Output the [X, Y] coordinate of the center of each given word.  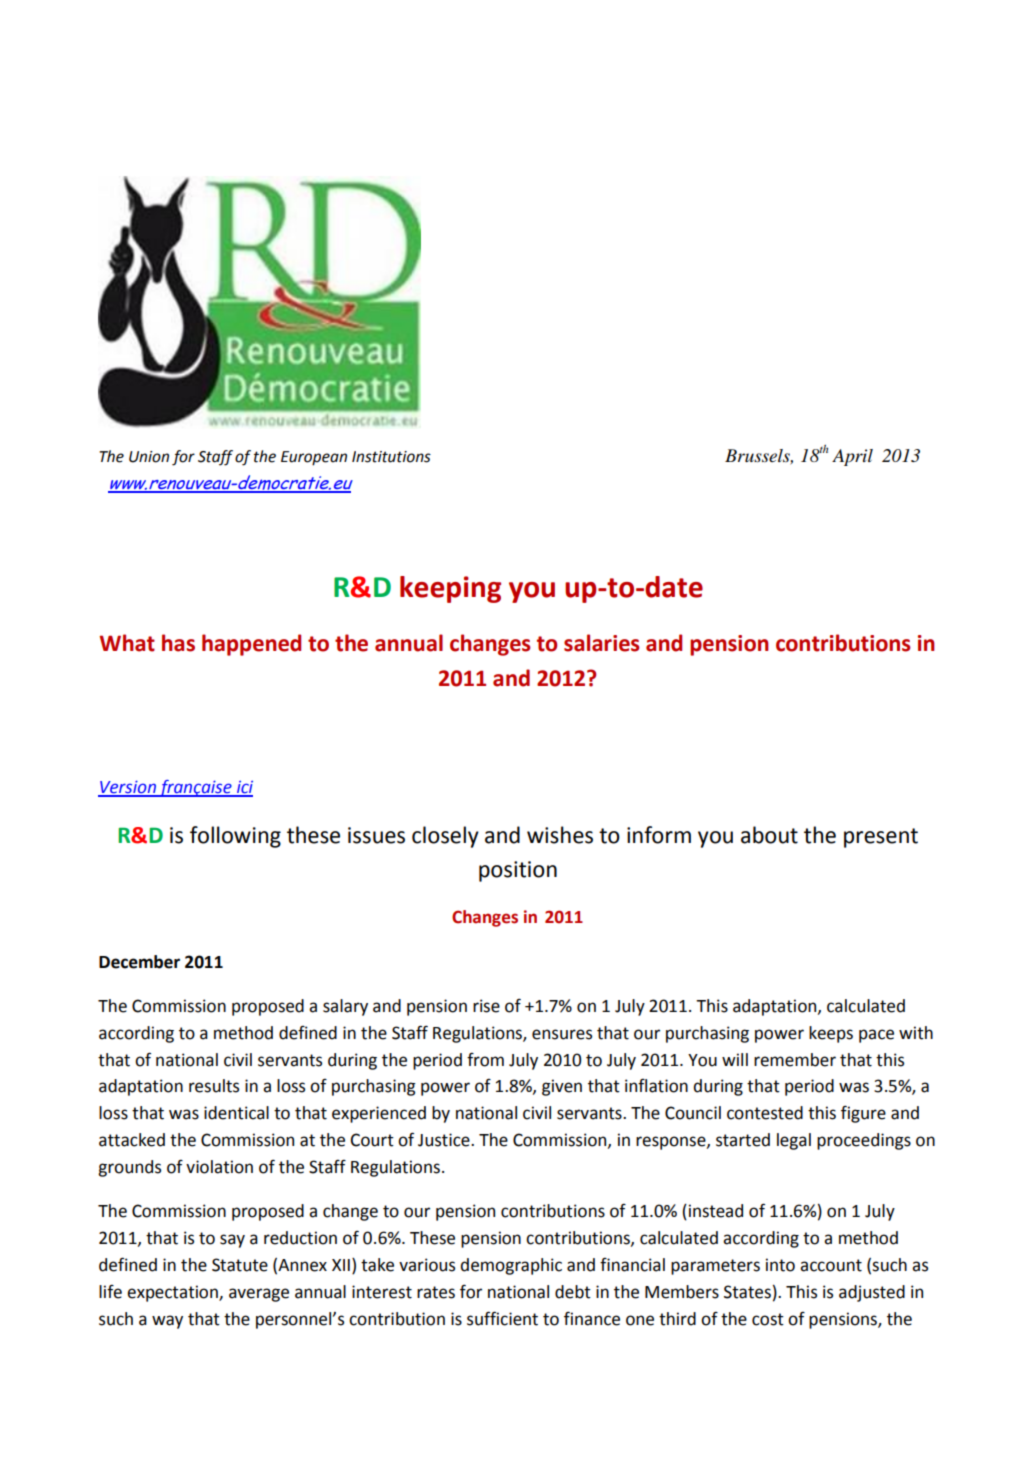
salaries [601, 643]
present [881, 838]
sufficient [502, 1318]
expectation [173, 1293]
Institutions [391, 457]
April [852, 457]
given [562, 1087]
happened [251, 645]
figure [863, 1114]
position [518, 871]
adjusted [872, 1293]
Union [149, 457]
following [235, 837]
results [214, 1086]
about [769, 835]
